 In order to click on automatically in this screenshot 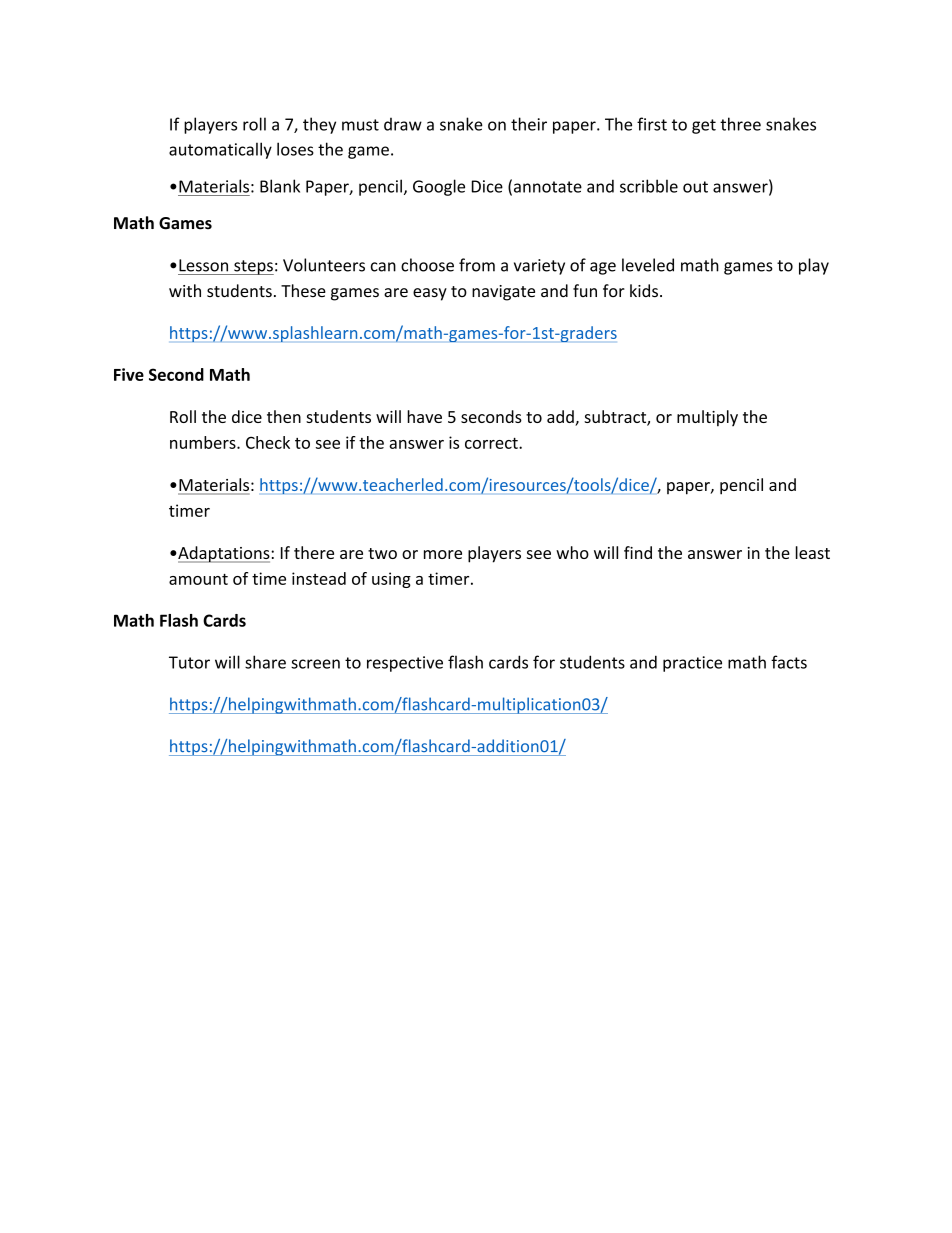, I will do `click(220, 150)`.
